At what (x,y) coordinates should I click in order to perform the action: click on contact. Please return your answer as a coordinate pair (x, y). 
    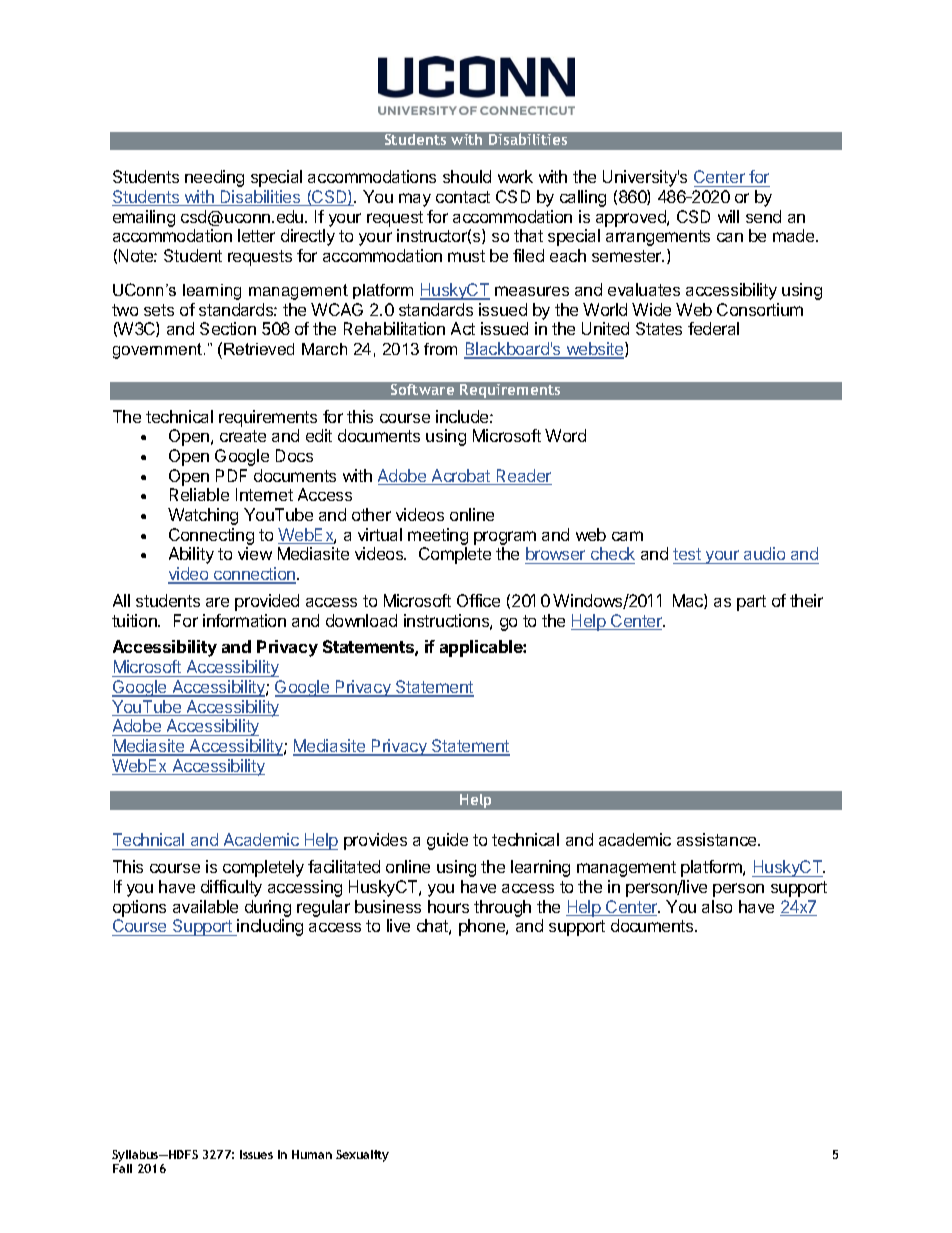
    Looking at the image, I should click on (463, 197).
